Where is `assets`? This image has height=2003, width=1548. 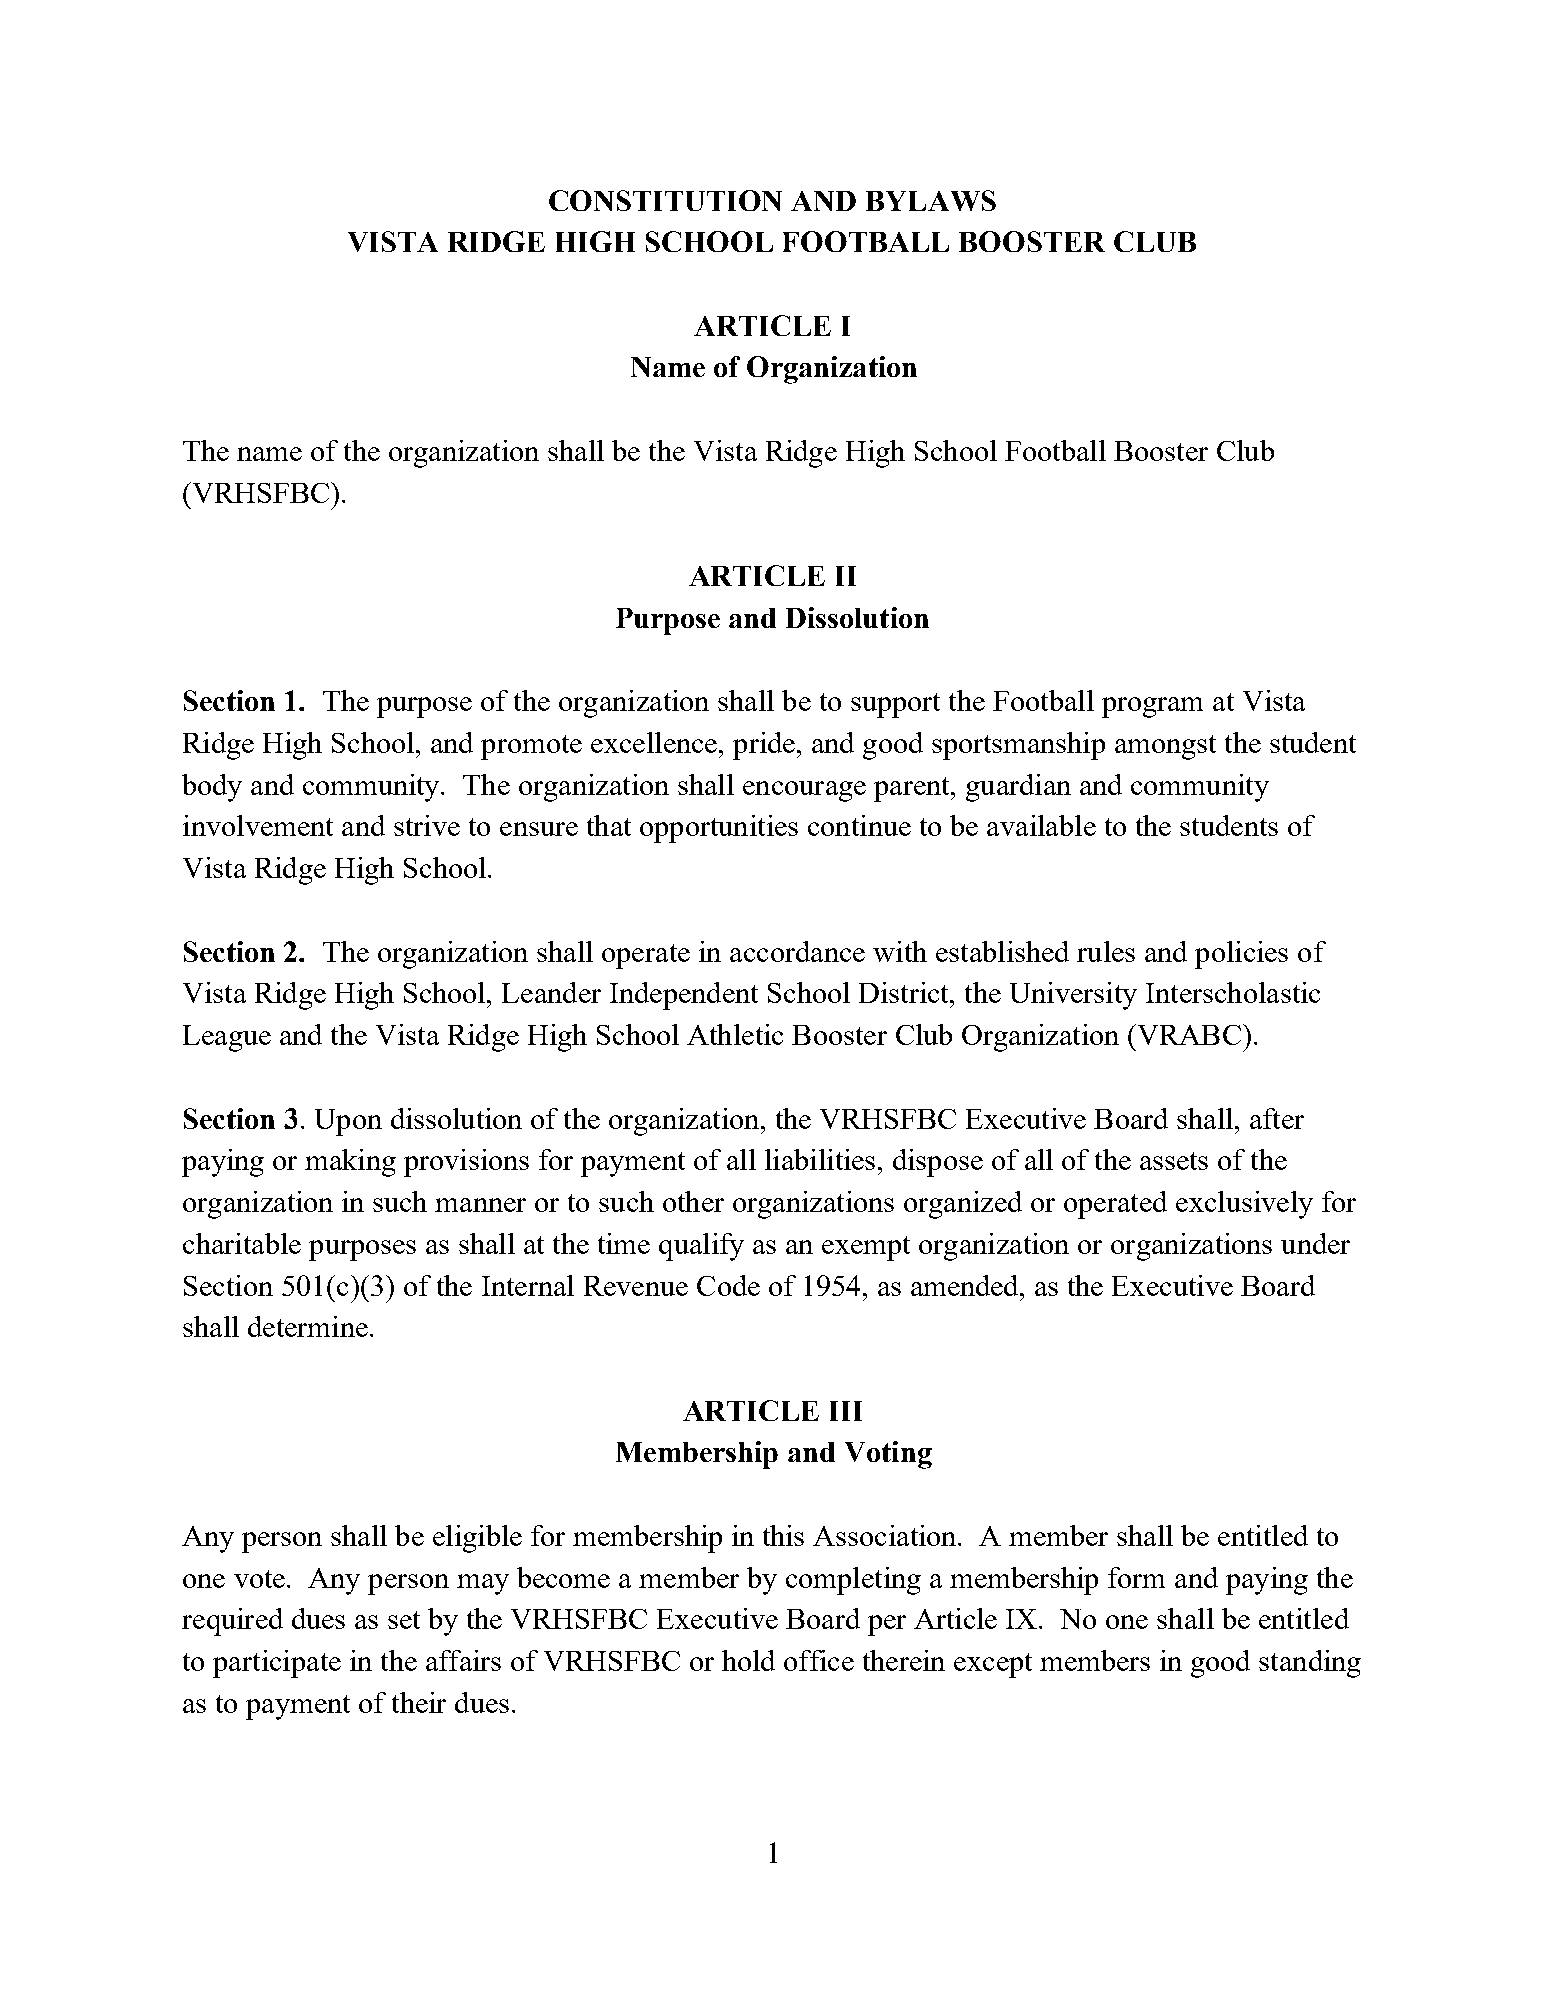
assets is located at coordinates (1174, 1161).
